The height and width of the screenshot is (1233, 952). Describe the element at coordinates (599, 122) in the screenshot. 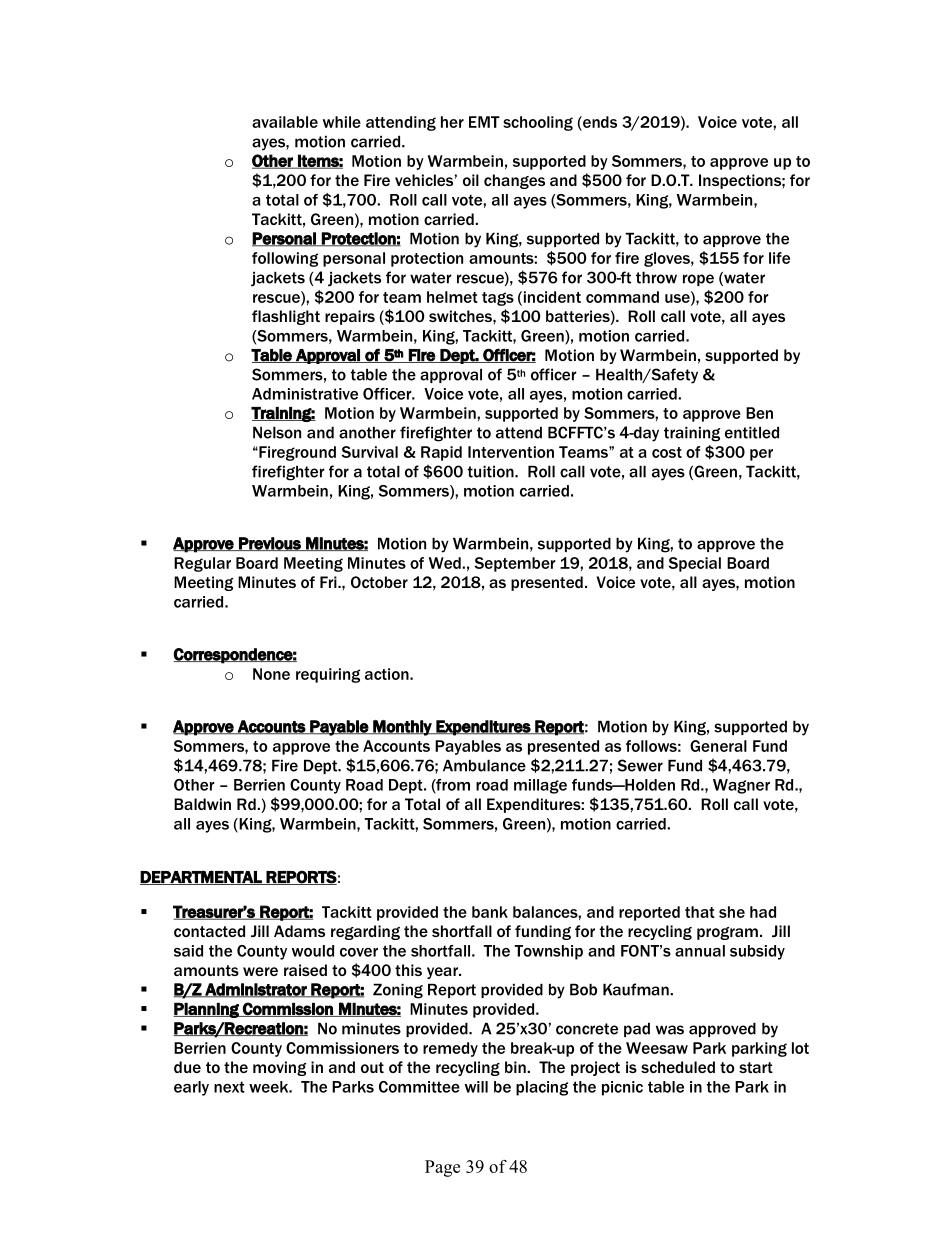

I see `ends` at that location.
